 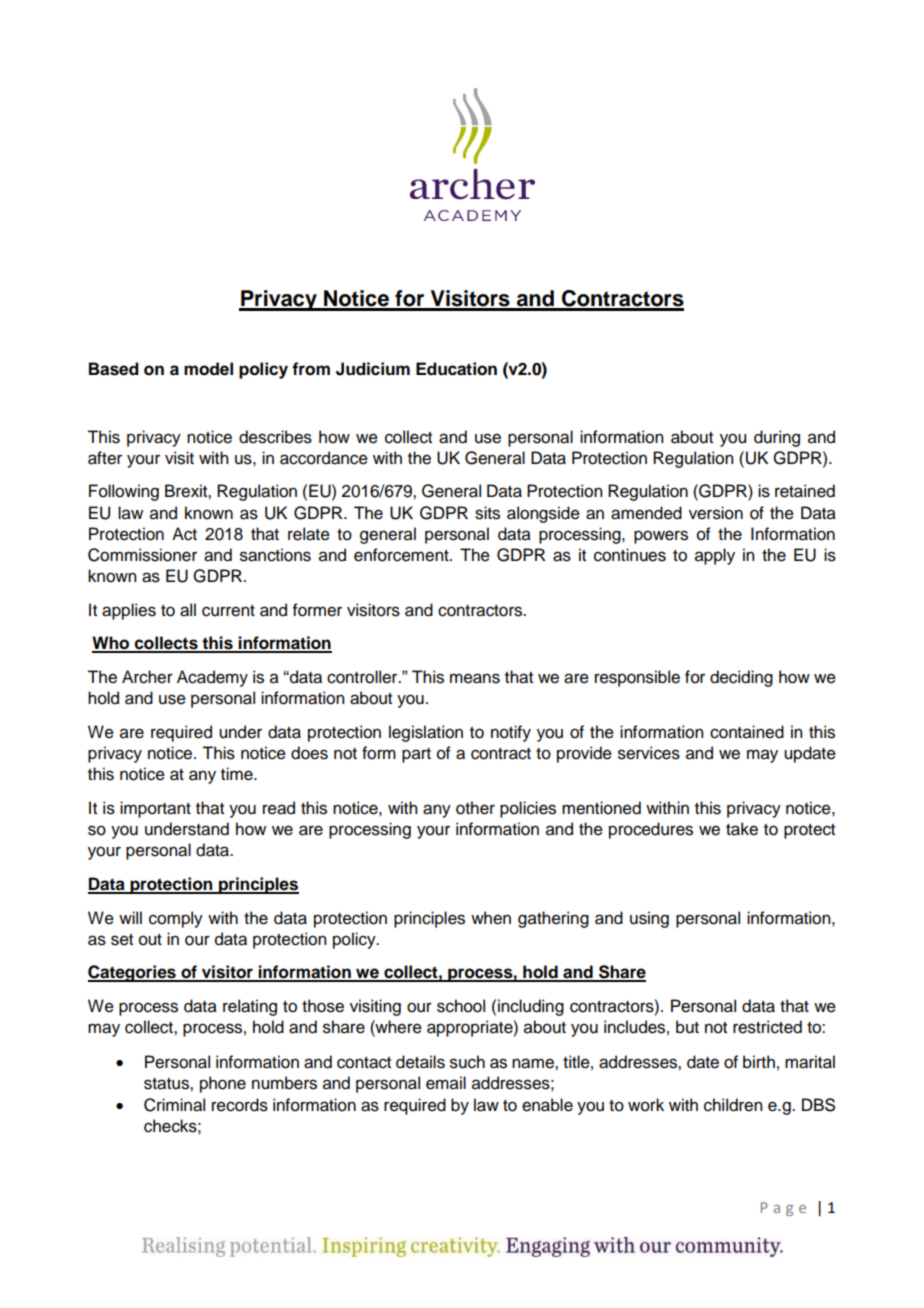 What do you see at coordinates (456, 369) in the page?
I see `Education` at bounding box center [456, 369].
